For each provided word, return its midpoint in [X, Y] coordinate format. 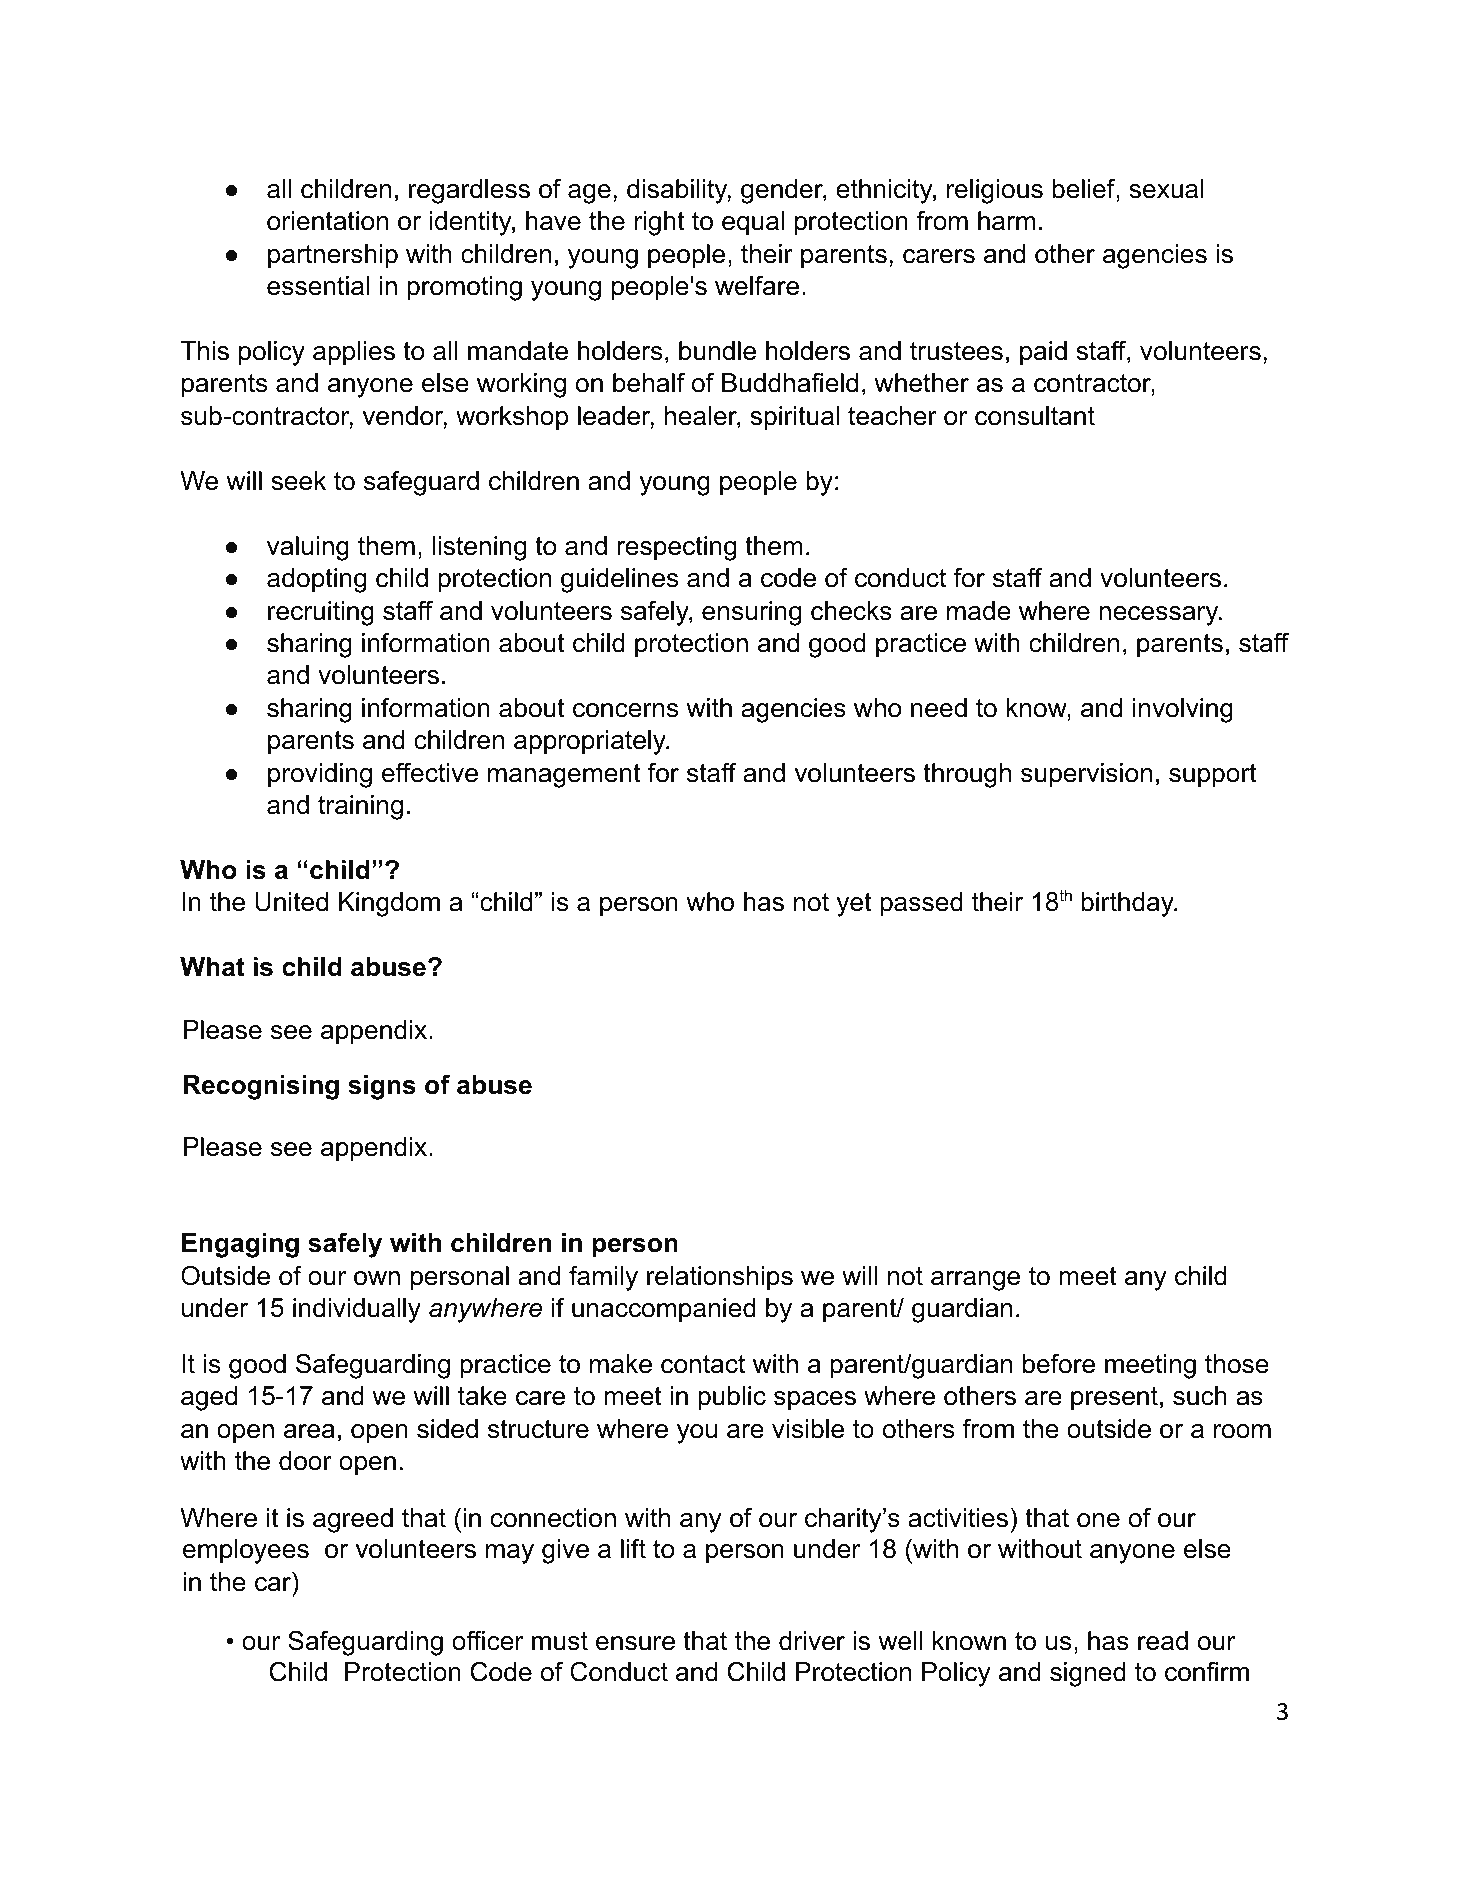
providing [320, 775]
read [1163, 1641]
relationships [720, 1278]
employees [246, 1551]
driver [812, 1641]
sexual [1166, 189]
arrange [975, 1281]
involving [1183, 710]
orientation [327, 221]
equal [753, 223]
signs [382, 1087]
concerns [625, 710]
